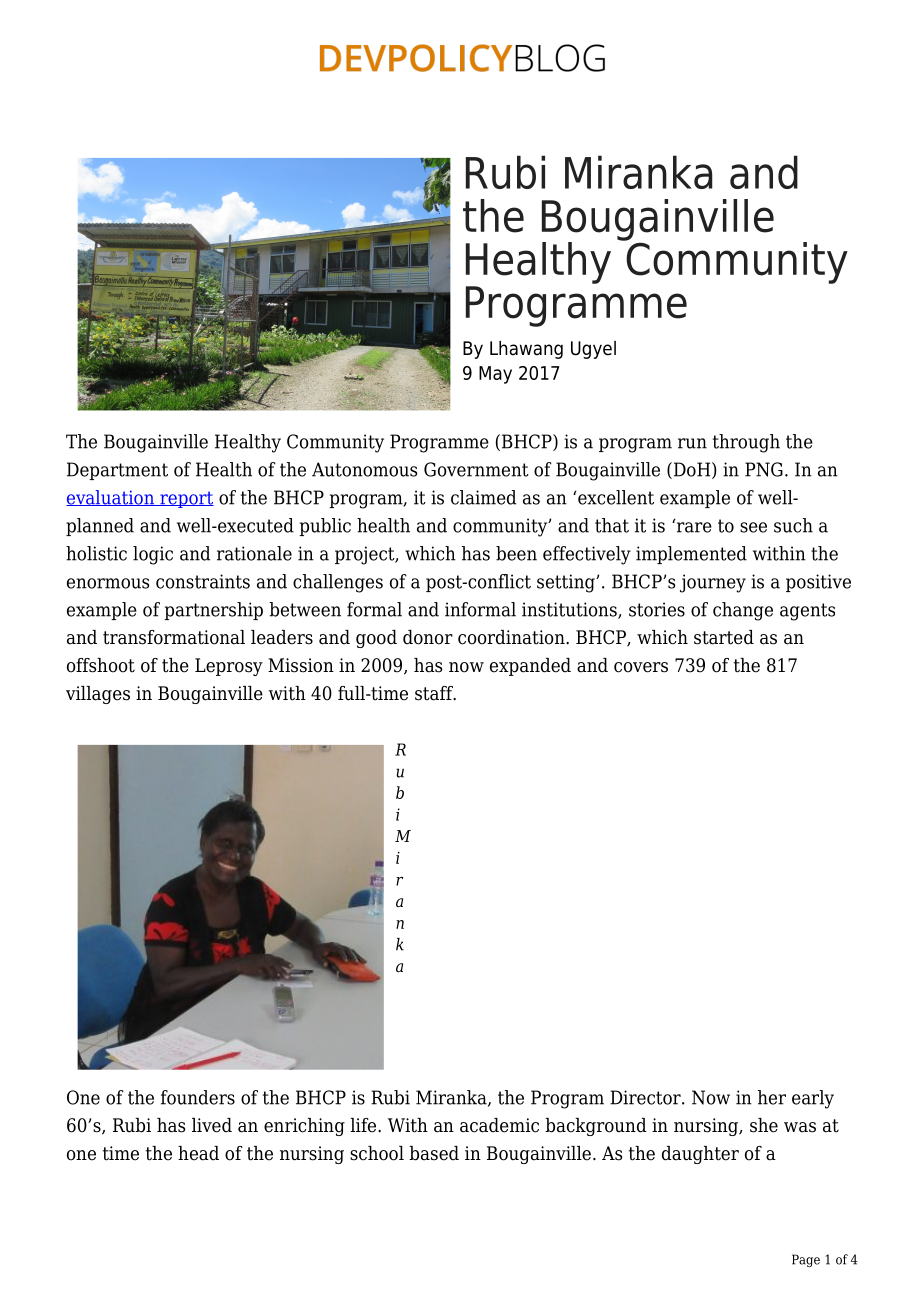  What do you see at coordinates (499, 1125) in the document?
I see `academic` at bounding box center [499, 1125].
